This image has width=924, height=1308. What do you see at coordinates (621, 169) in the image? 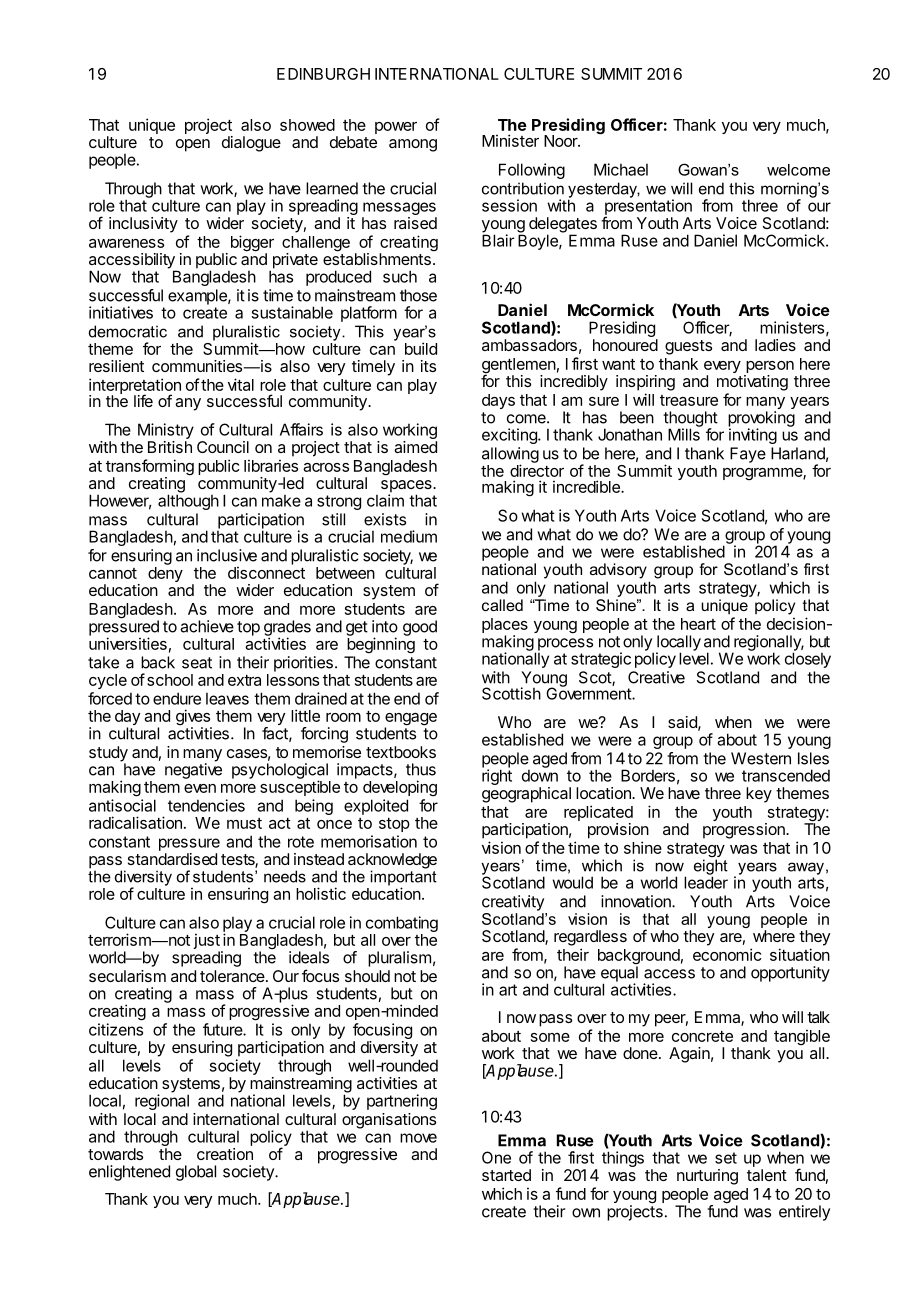
I see `Michael` at bounding box center [621, 169].
